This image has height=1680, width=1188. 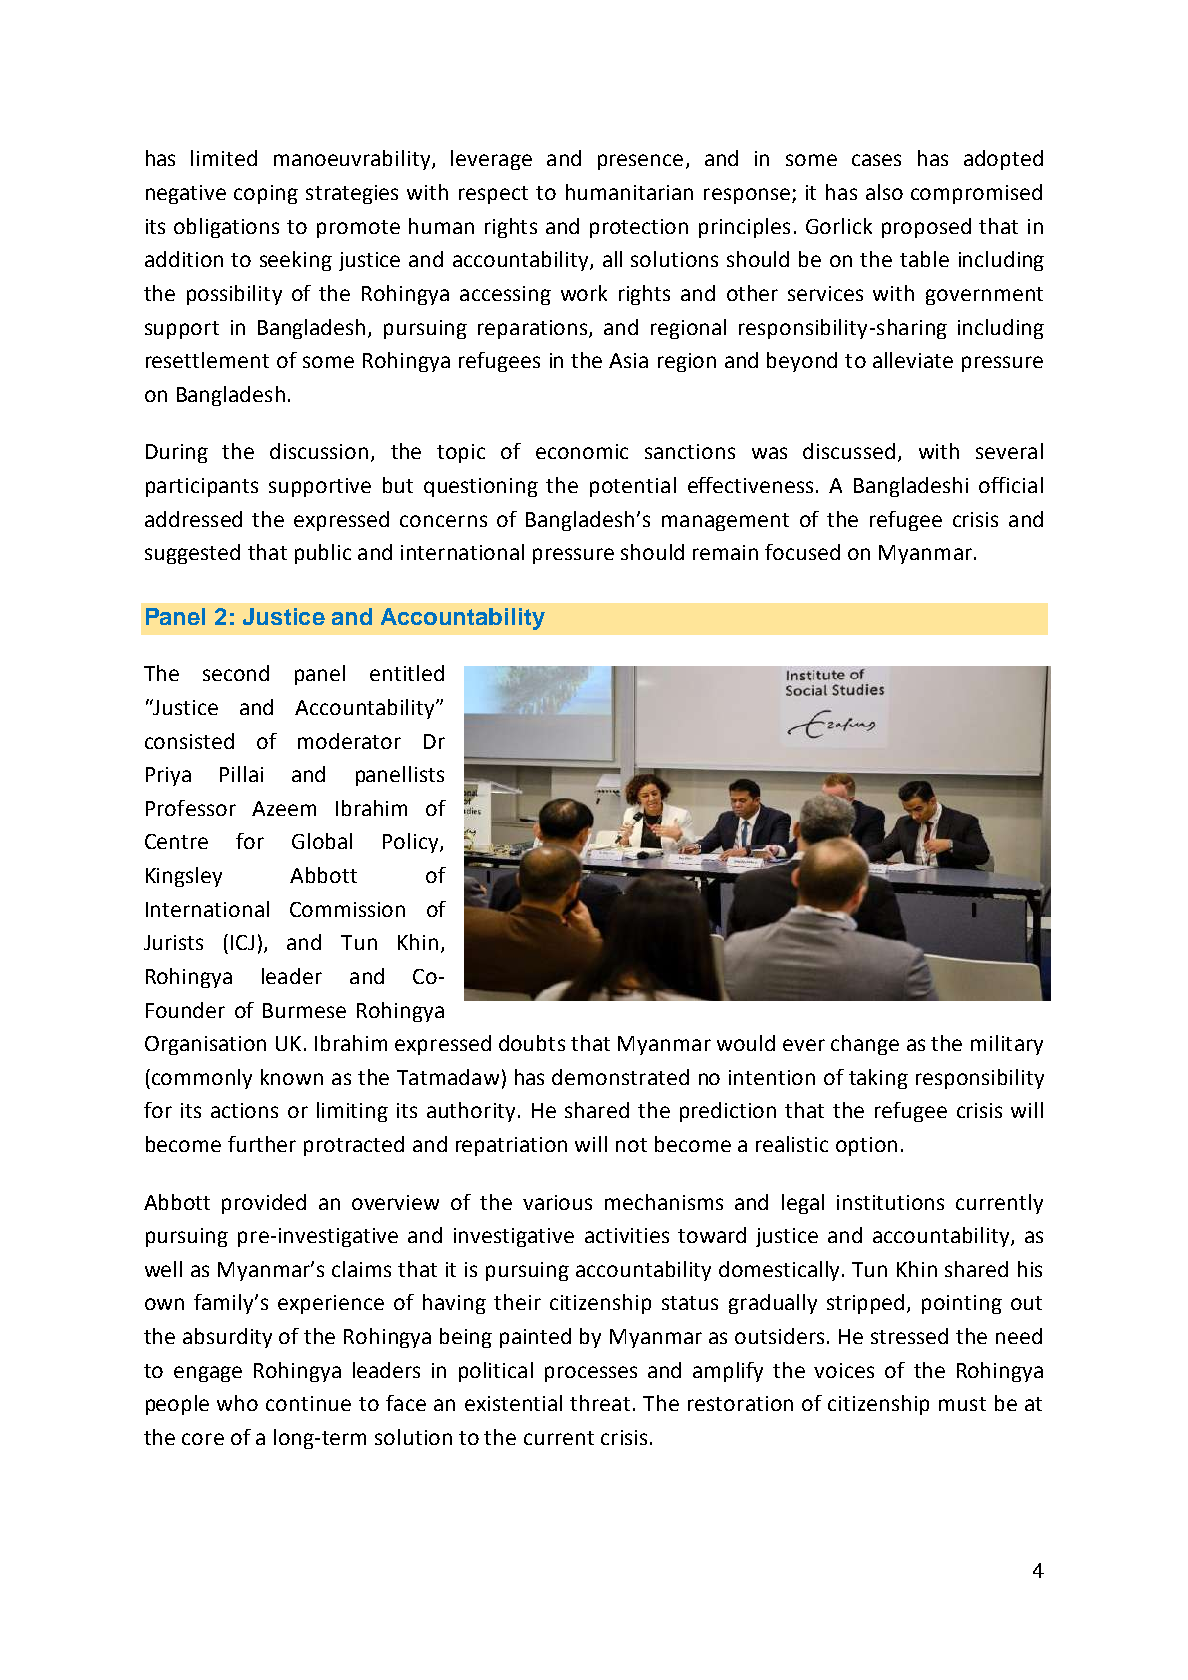 What do you see at coordinates (633, 487) in the image?
I see `potential` at bounding box center [633, 487].
